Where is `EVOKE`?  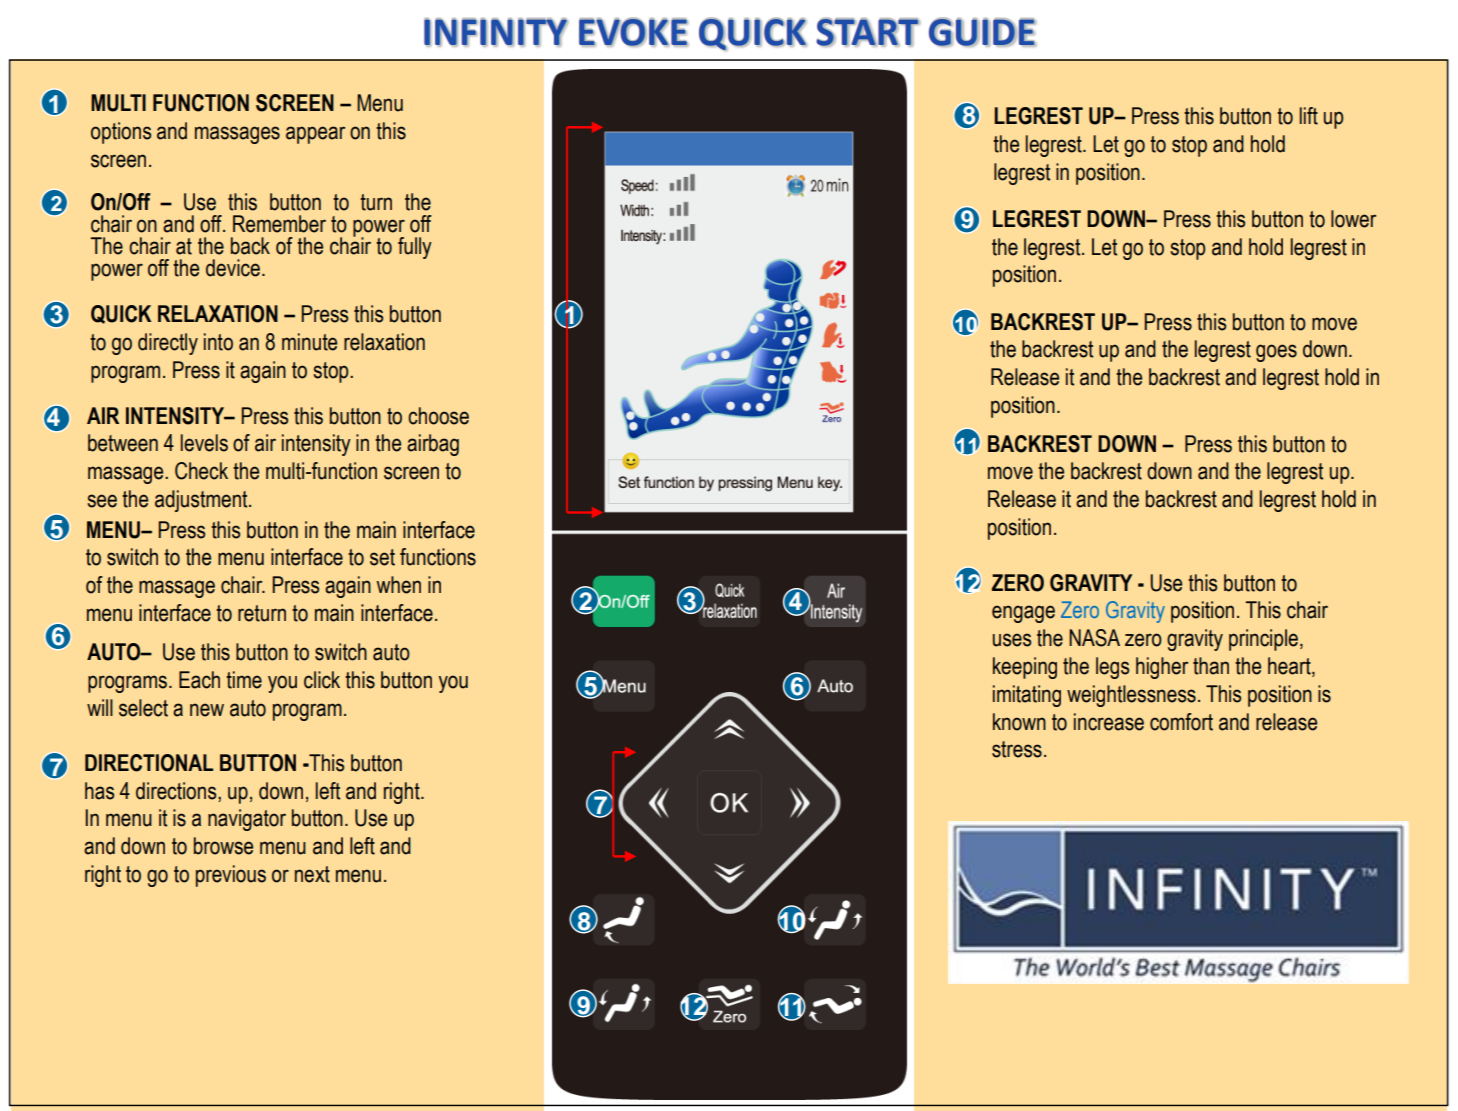
EVOKE is located at coordinates (633, 32).
